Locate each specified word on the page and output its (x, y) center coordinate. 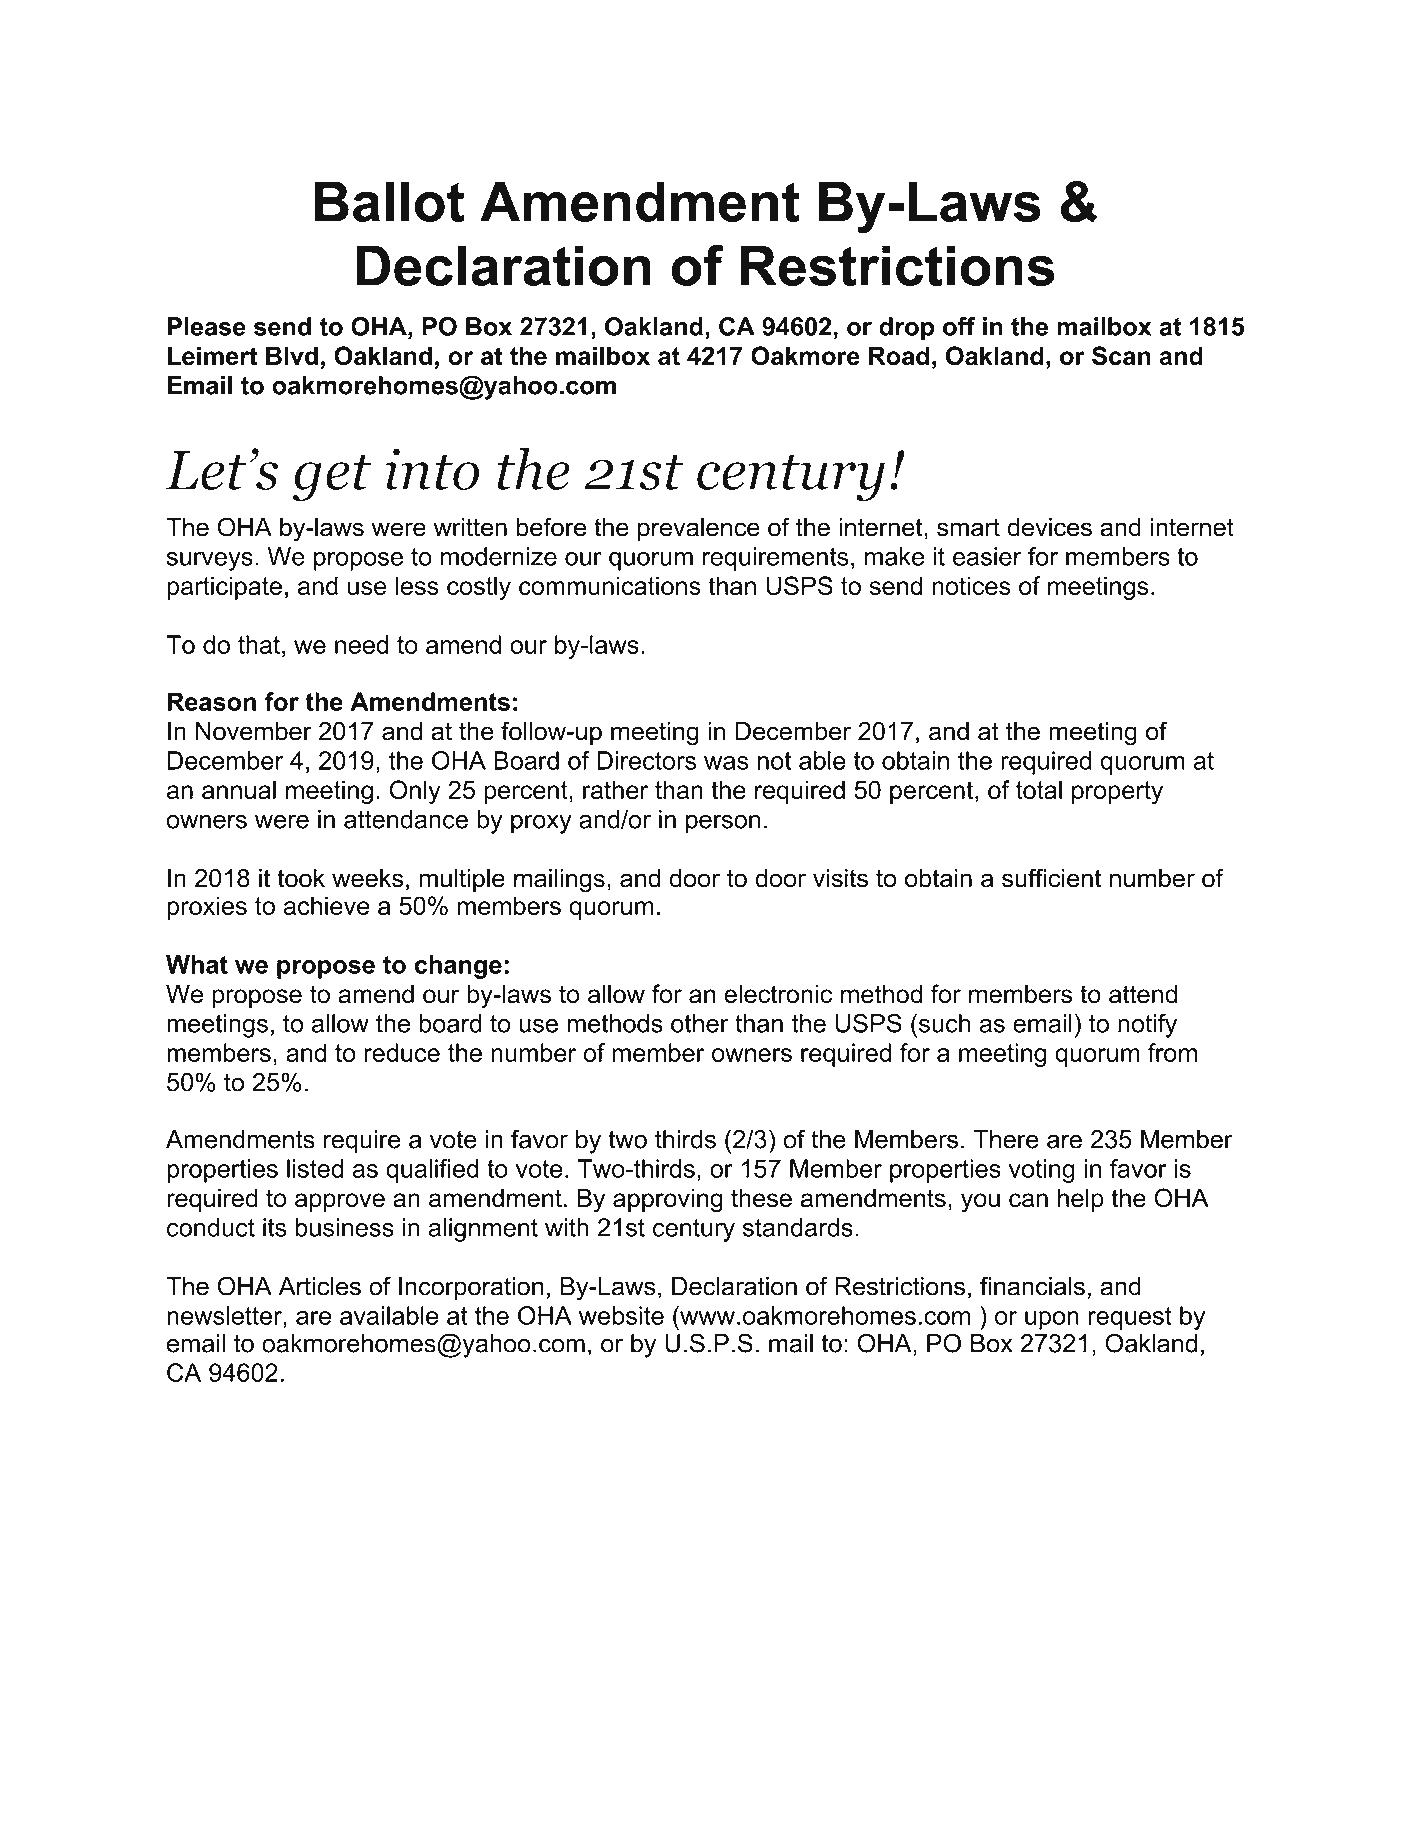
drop (906, 329)
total (1039, 789)
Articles (320, 1286)
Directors (646, 760)
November (254, 731)
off (959, 326)
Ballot (390, 201)
